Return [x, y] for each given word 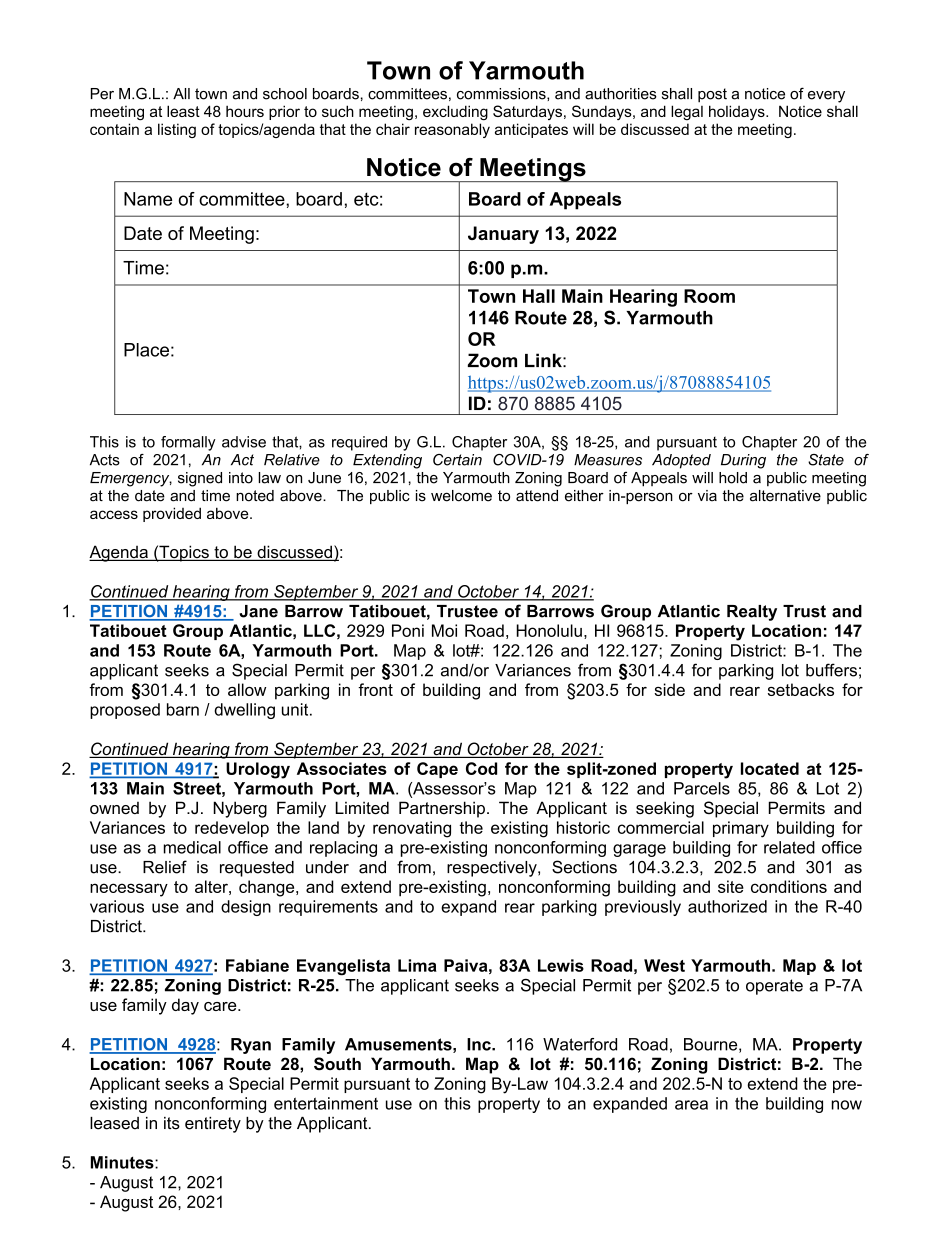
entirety [213, 1125]
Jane [258, 611]
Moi [444, 630]
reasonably [452, 130]
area [691, 1105]
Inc [480, 1044]
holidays [738, 113]
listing [177, 130]
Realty [752, 613]
